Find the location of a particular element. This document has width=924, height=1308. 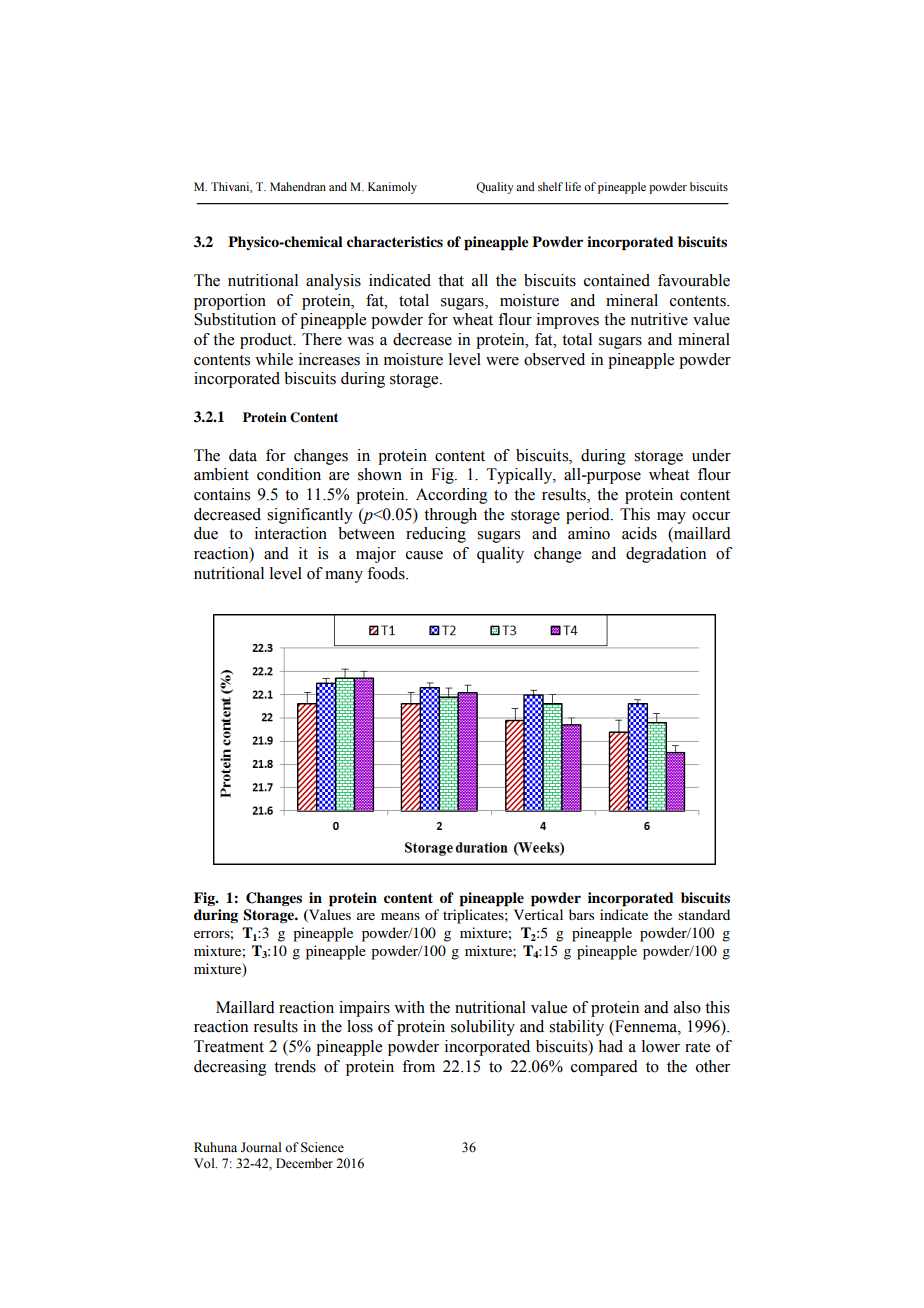

under is located at coordinates (711, 455).
